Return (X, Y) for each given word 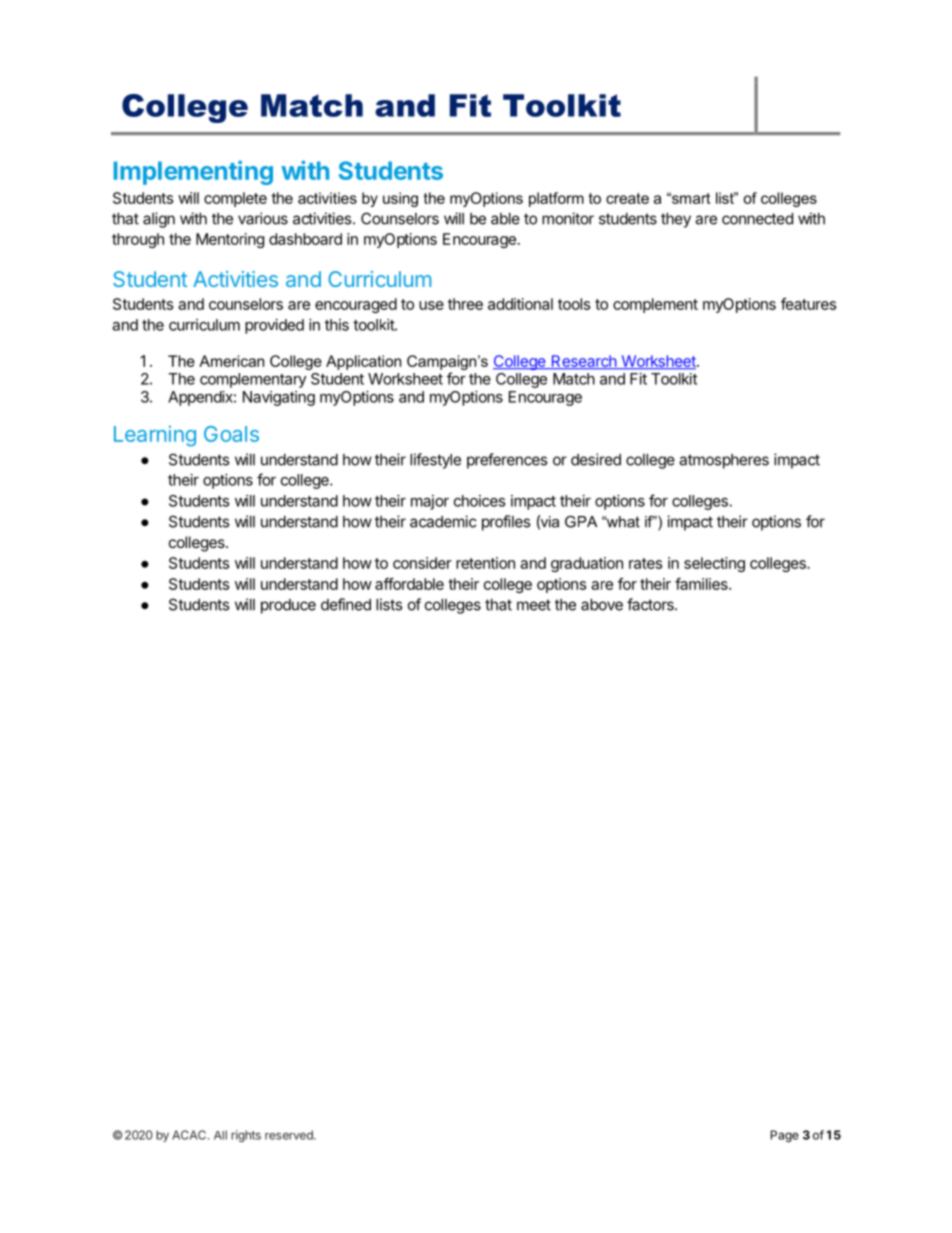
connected (757, 219)
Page (785, 1136)
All (220, 1135)
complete (235, 199)
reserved (290, 1135)
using (400, 199)
